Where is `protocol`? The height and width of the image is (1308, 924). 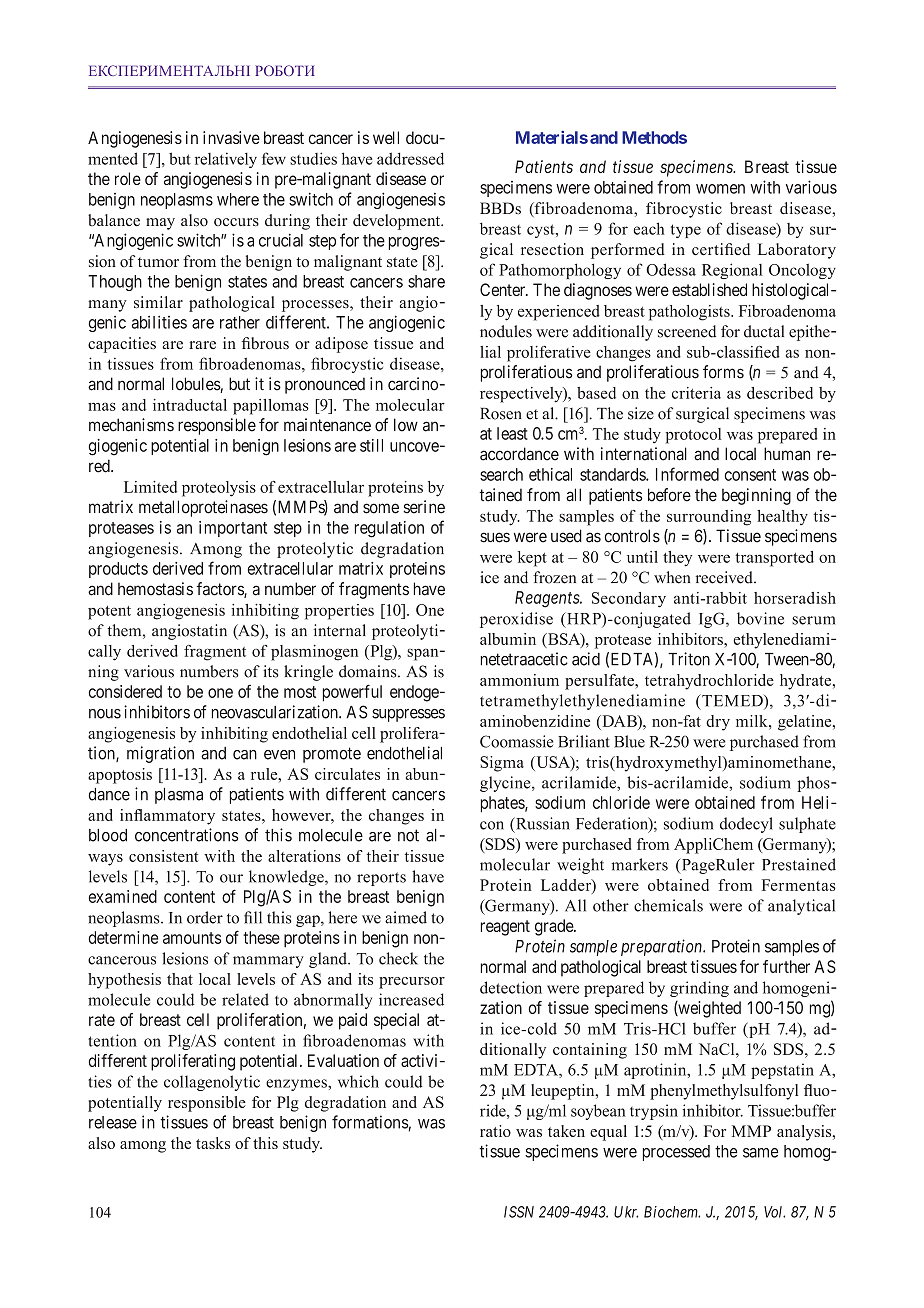 protocol is located at coordinates (693, 436).
